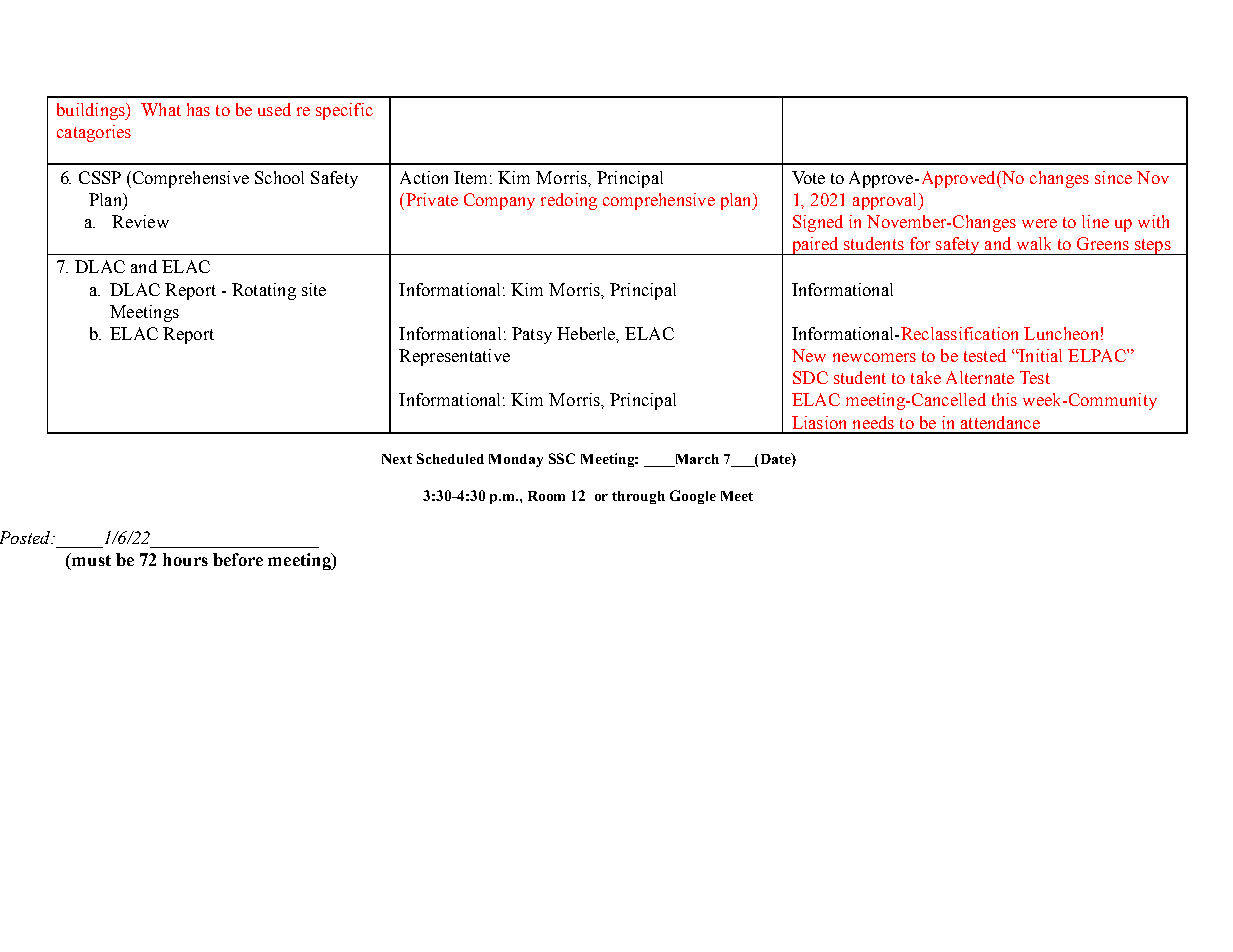 This screenshot has width=1233, height=952. I want to click on since, so click(1113, 177).
